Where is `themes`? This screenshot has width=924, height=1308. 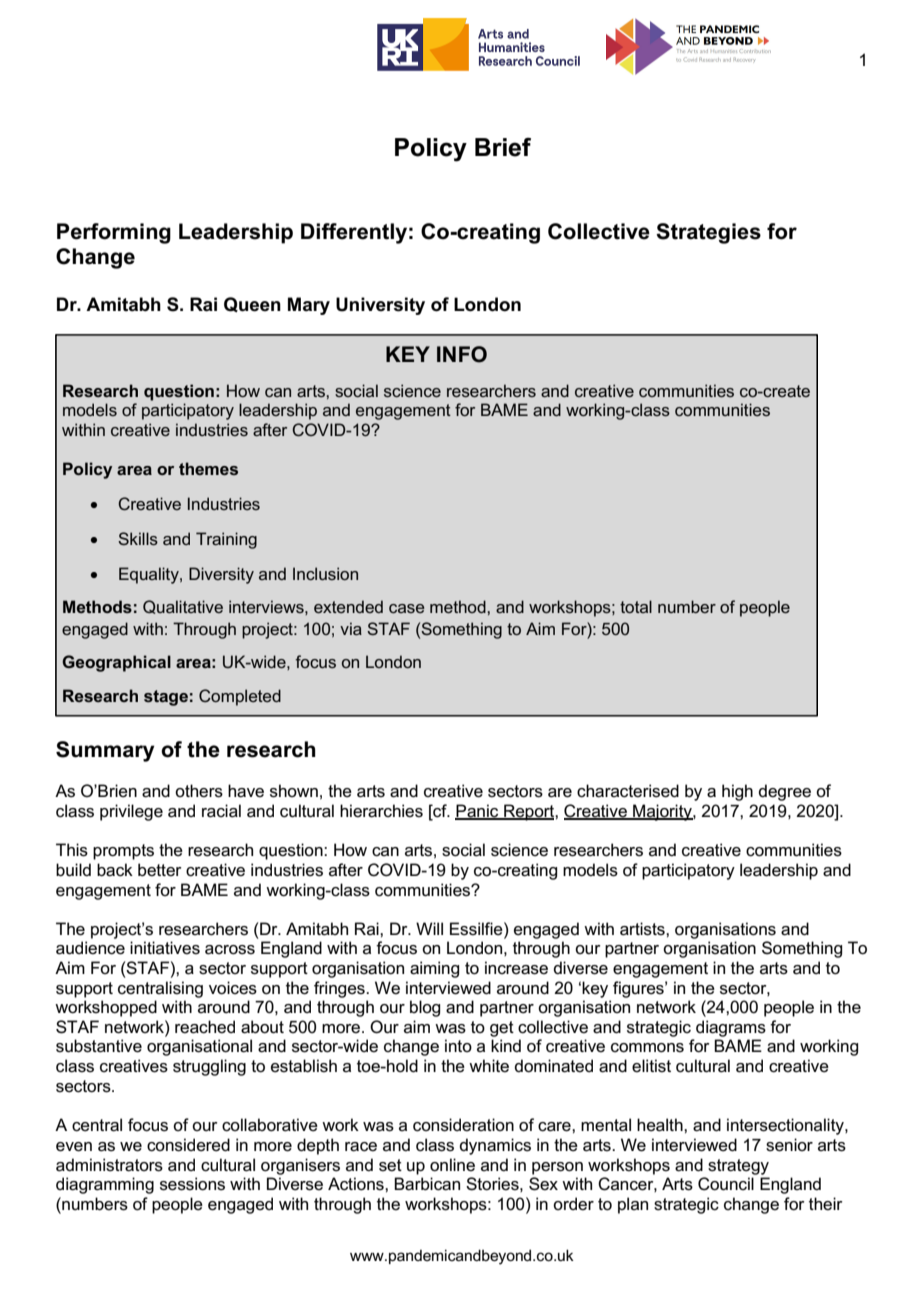
themes is located at coordinates (208, 468).
